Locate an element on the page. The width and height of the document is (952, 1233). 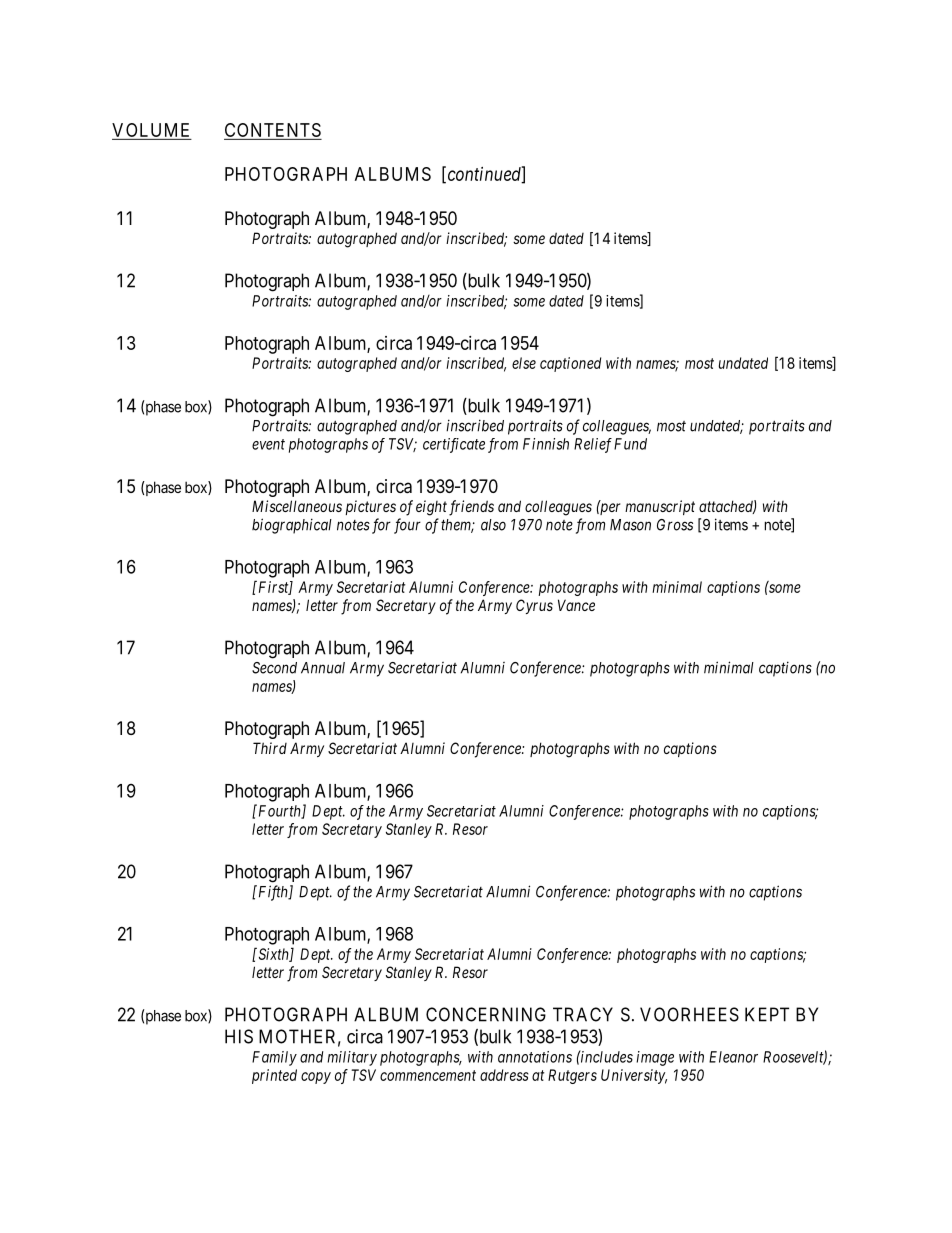
Annual is located at coordinates (323, 668).
